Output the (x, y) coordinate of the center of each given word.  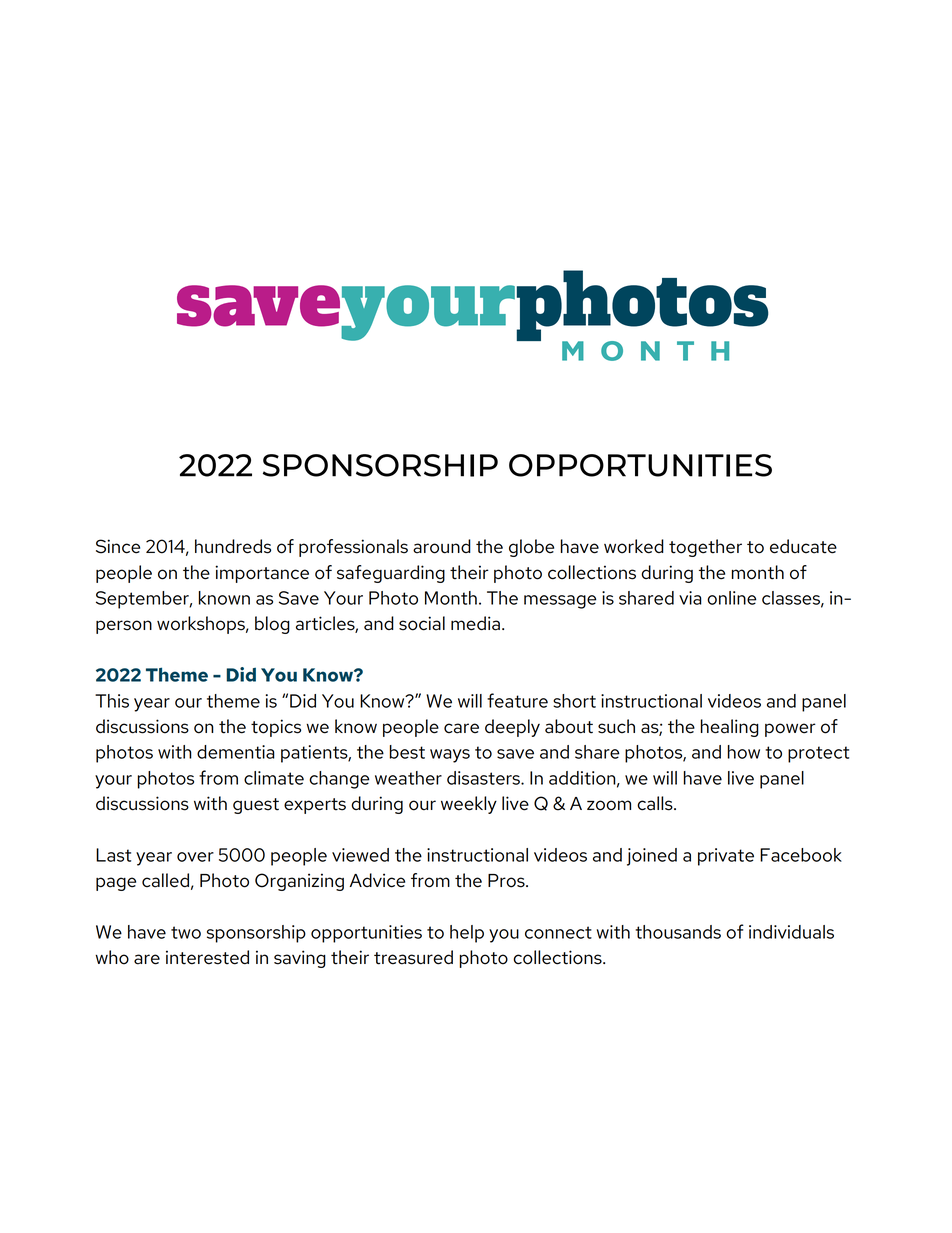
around (442, 546)
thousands (678, 932)
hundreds (233, 546)
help (467, 934)
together (705, 548)
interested (207, 957)
